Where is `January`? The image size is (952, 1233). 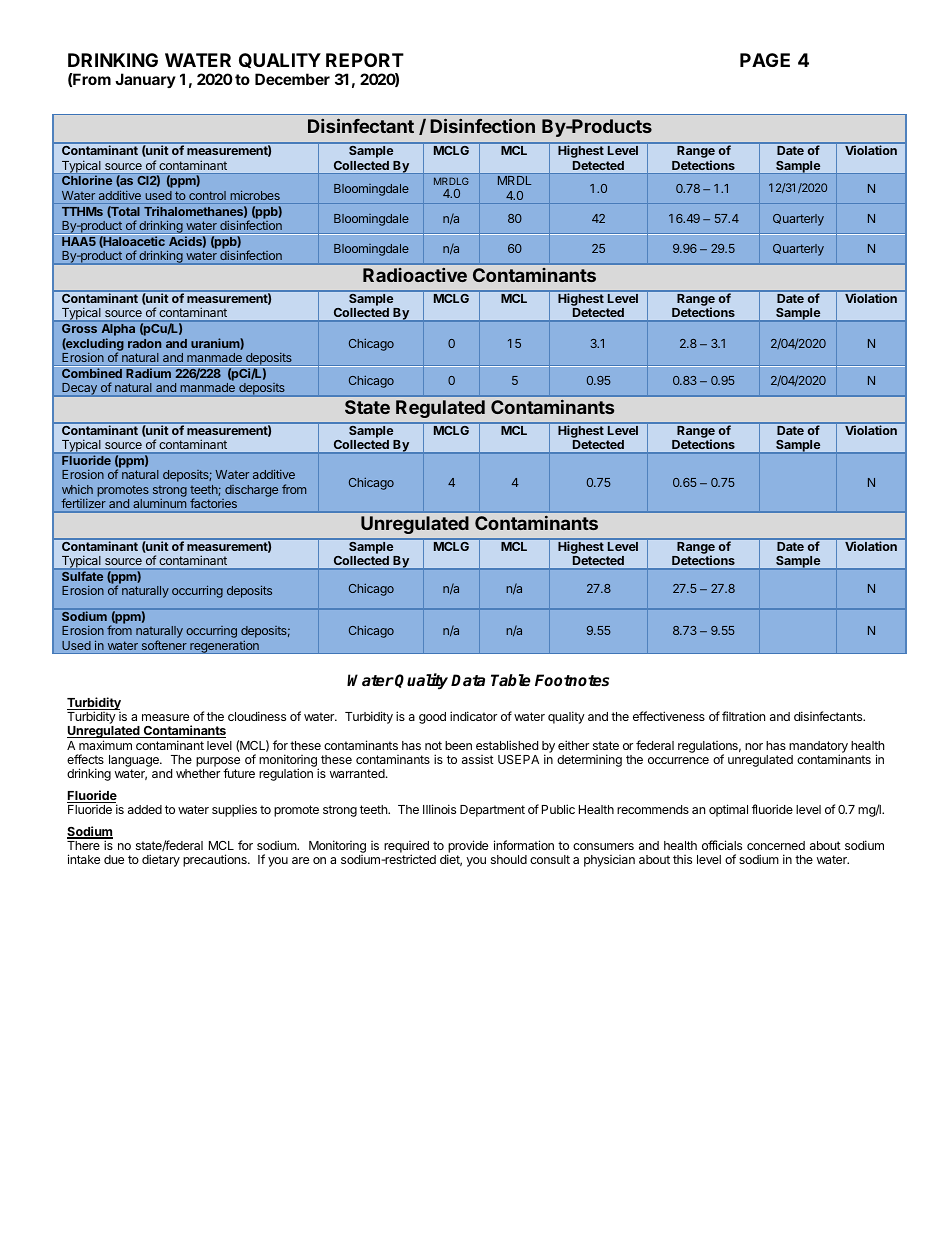
January is located at coordinates (145, 80).
